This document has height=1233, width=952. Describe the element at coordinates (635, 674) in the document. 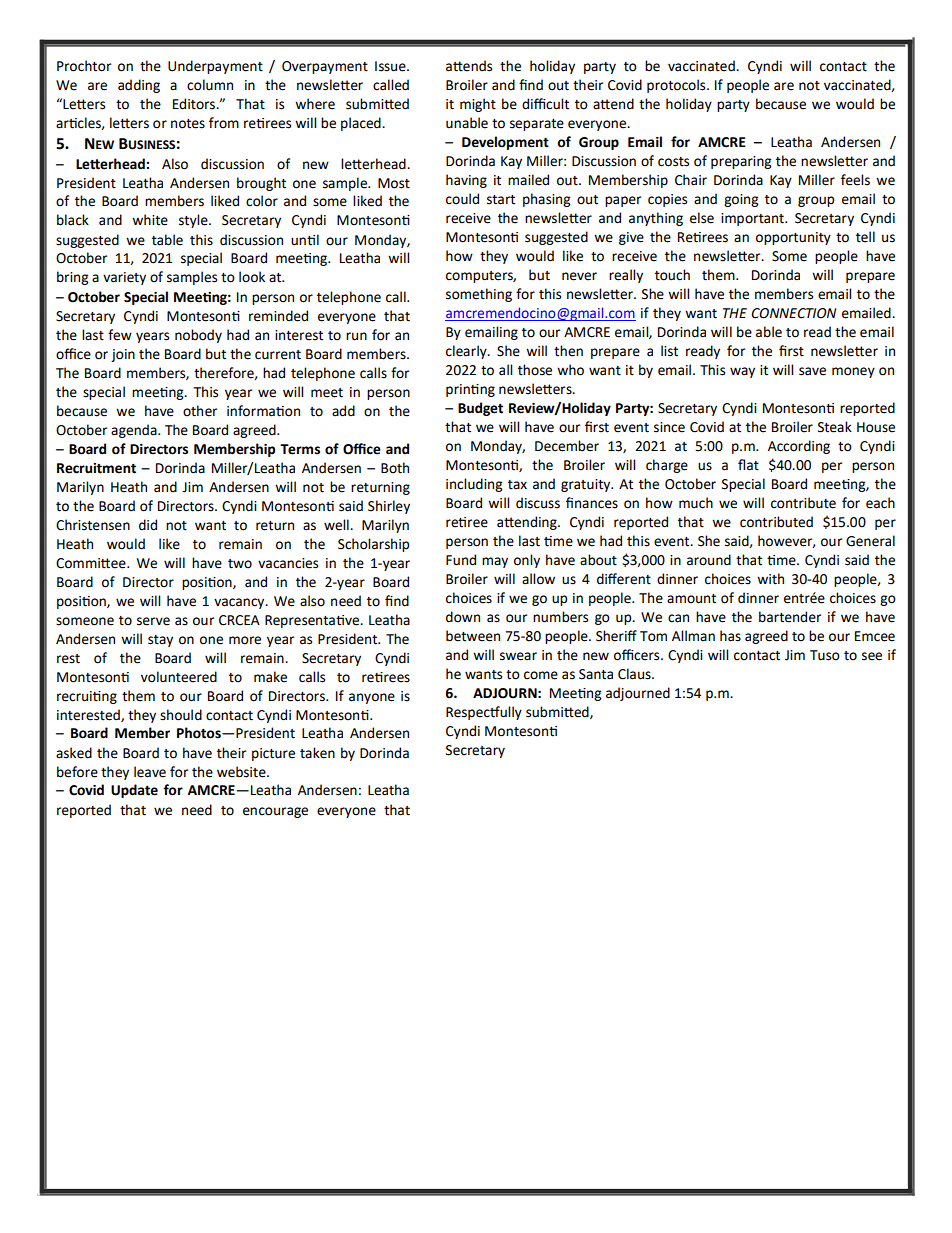

I see `Claus` at that location.
